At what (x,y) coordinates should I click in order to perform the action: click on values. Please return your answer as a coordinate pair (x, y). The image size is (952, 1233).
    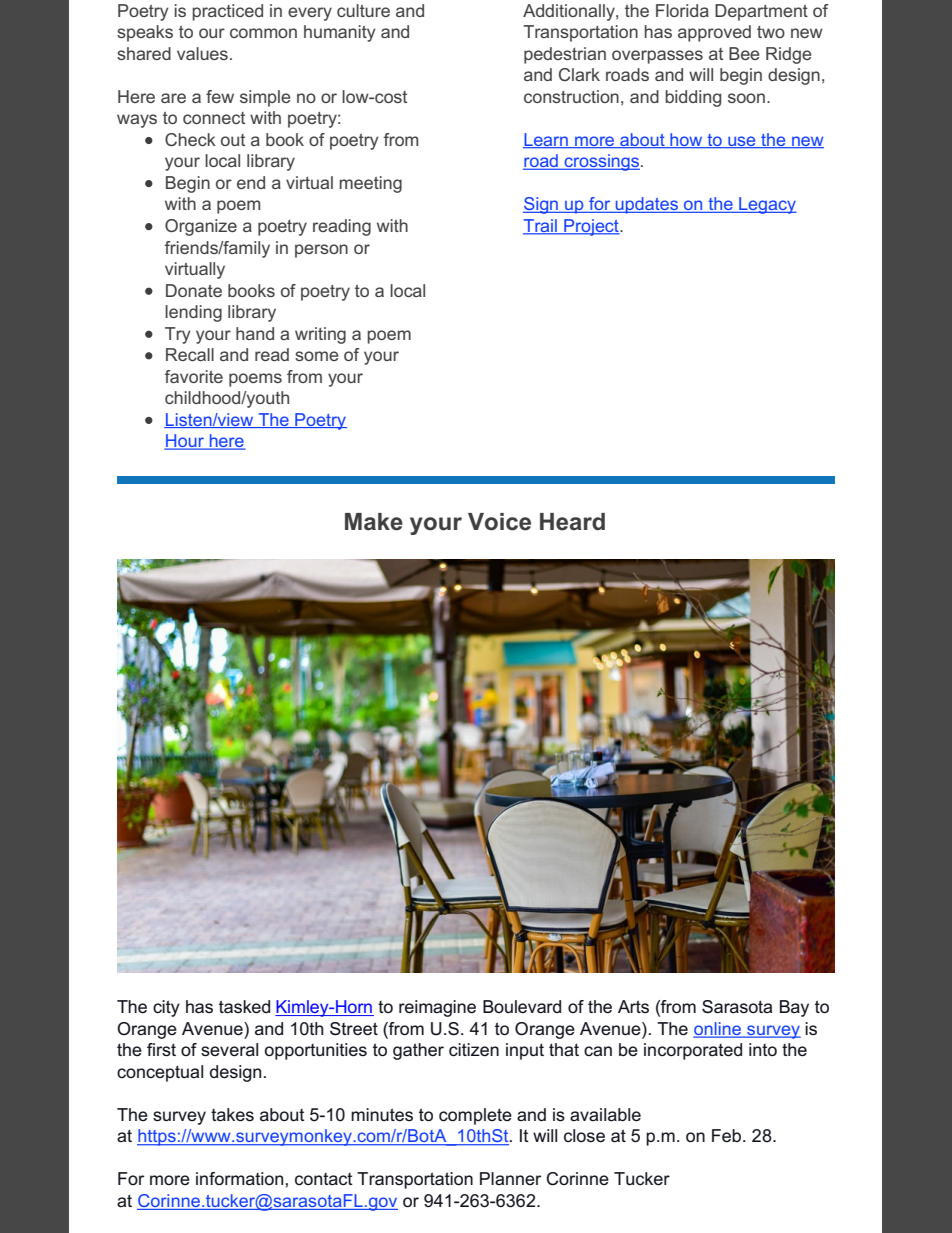
    Looking at the image, I should click on (202, 53).
